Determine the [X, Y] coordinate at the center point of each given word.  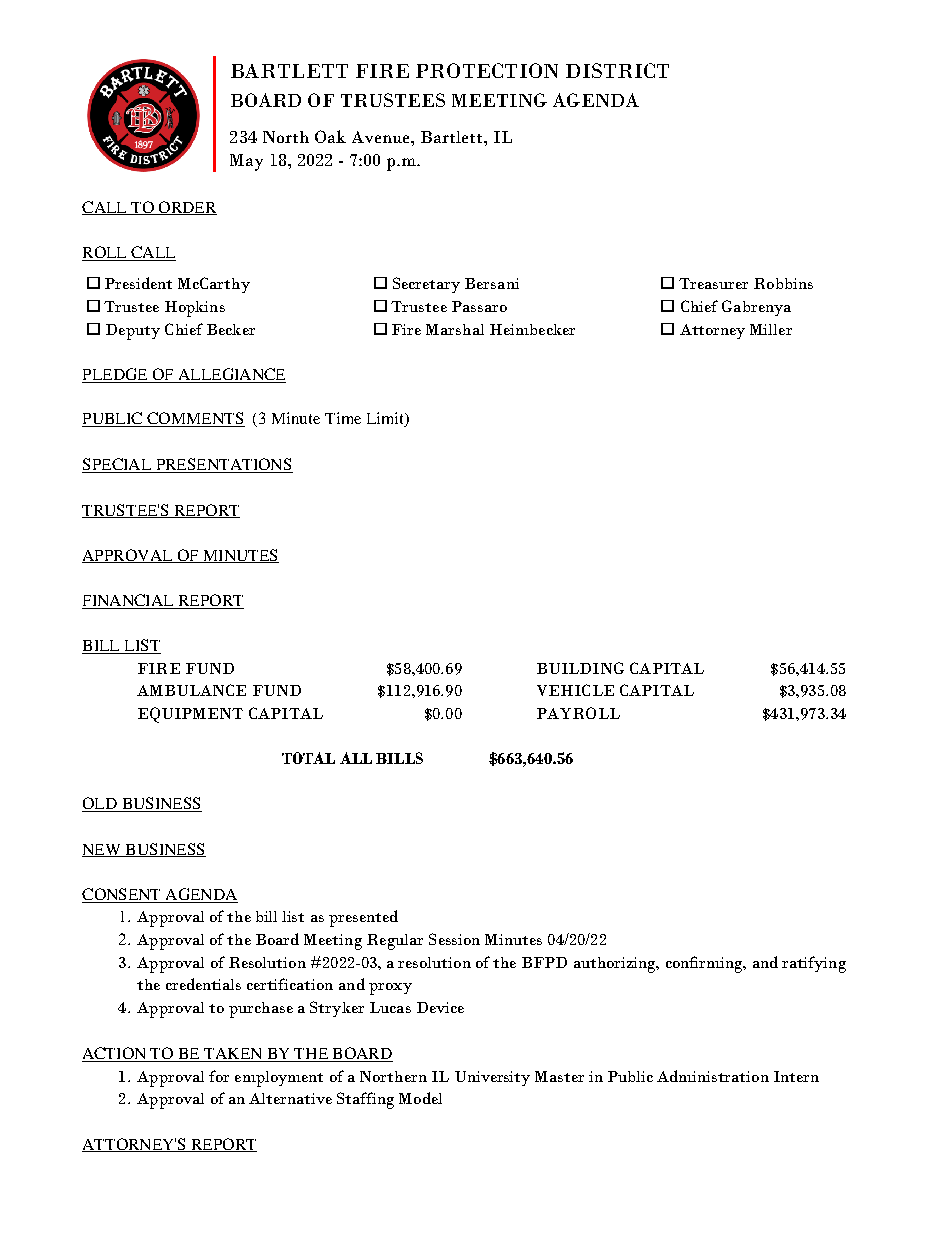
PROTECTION [487, 70]
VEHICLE [575, 690]
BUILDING [580, 668]
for [219, 1076]
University [492, 1078]
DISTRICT [617, 70]
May [246, 162]
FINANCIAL [129, 601]
